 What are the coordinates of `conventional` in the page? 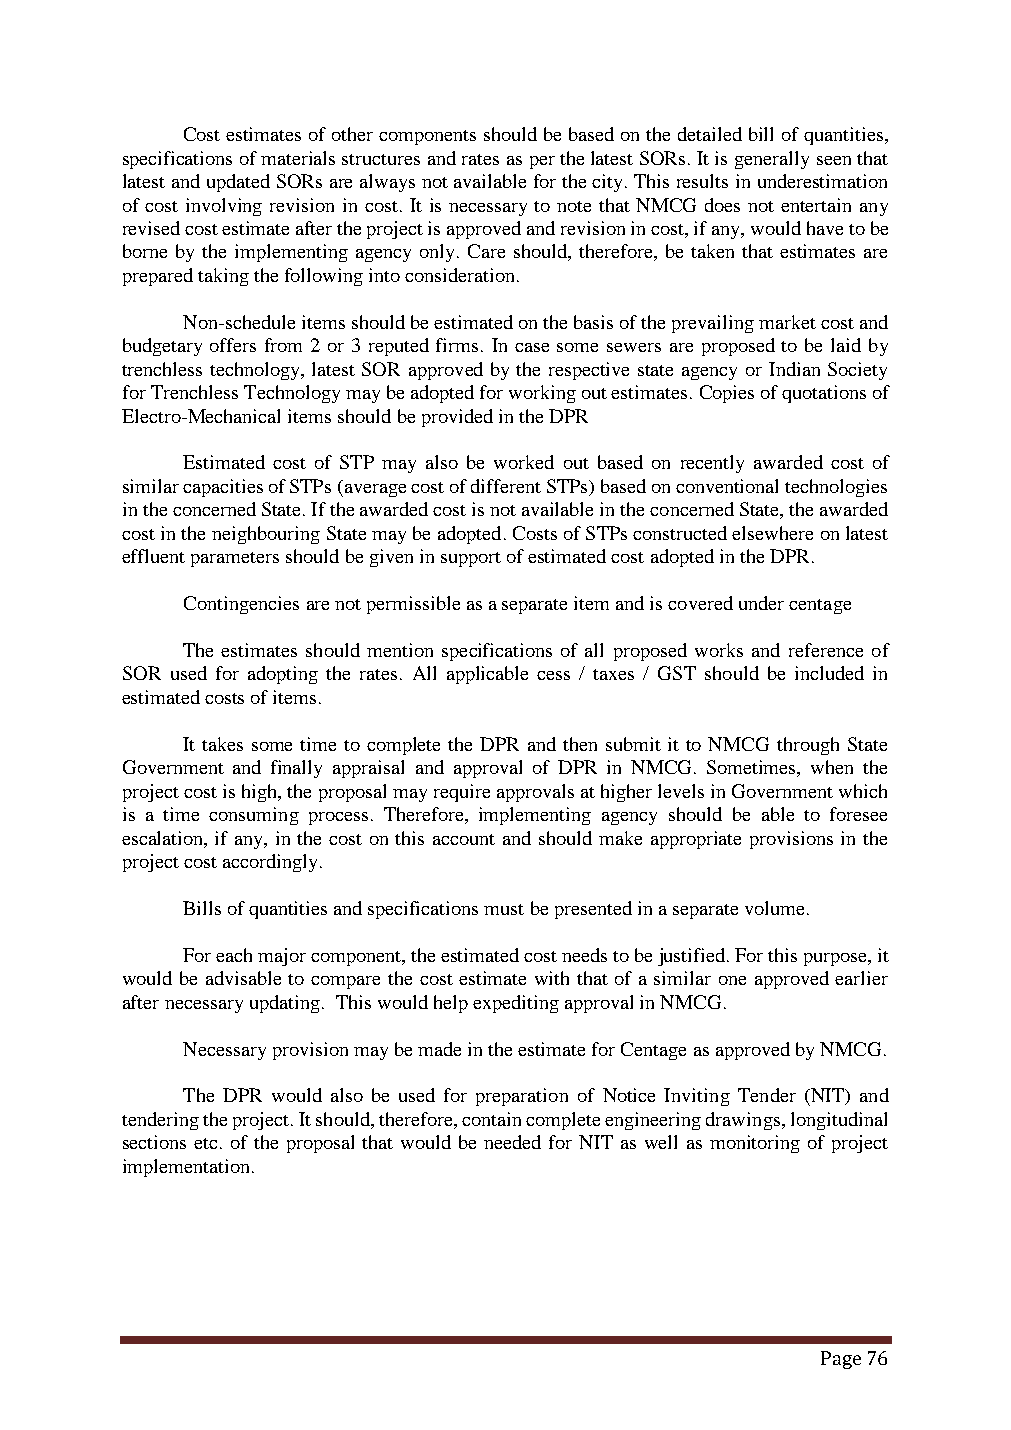 It's located at (727, 486).
